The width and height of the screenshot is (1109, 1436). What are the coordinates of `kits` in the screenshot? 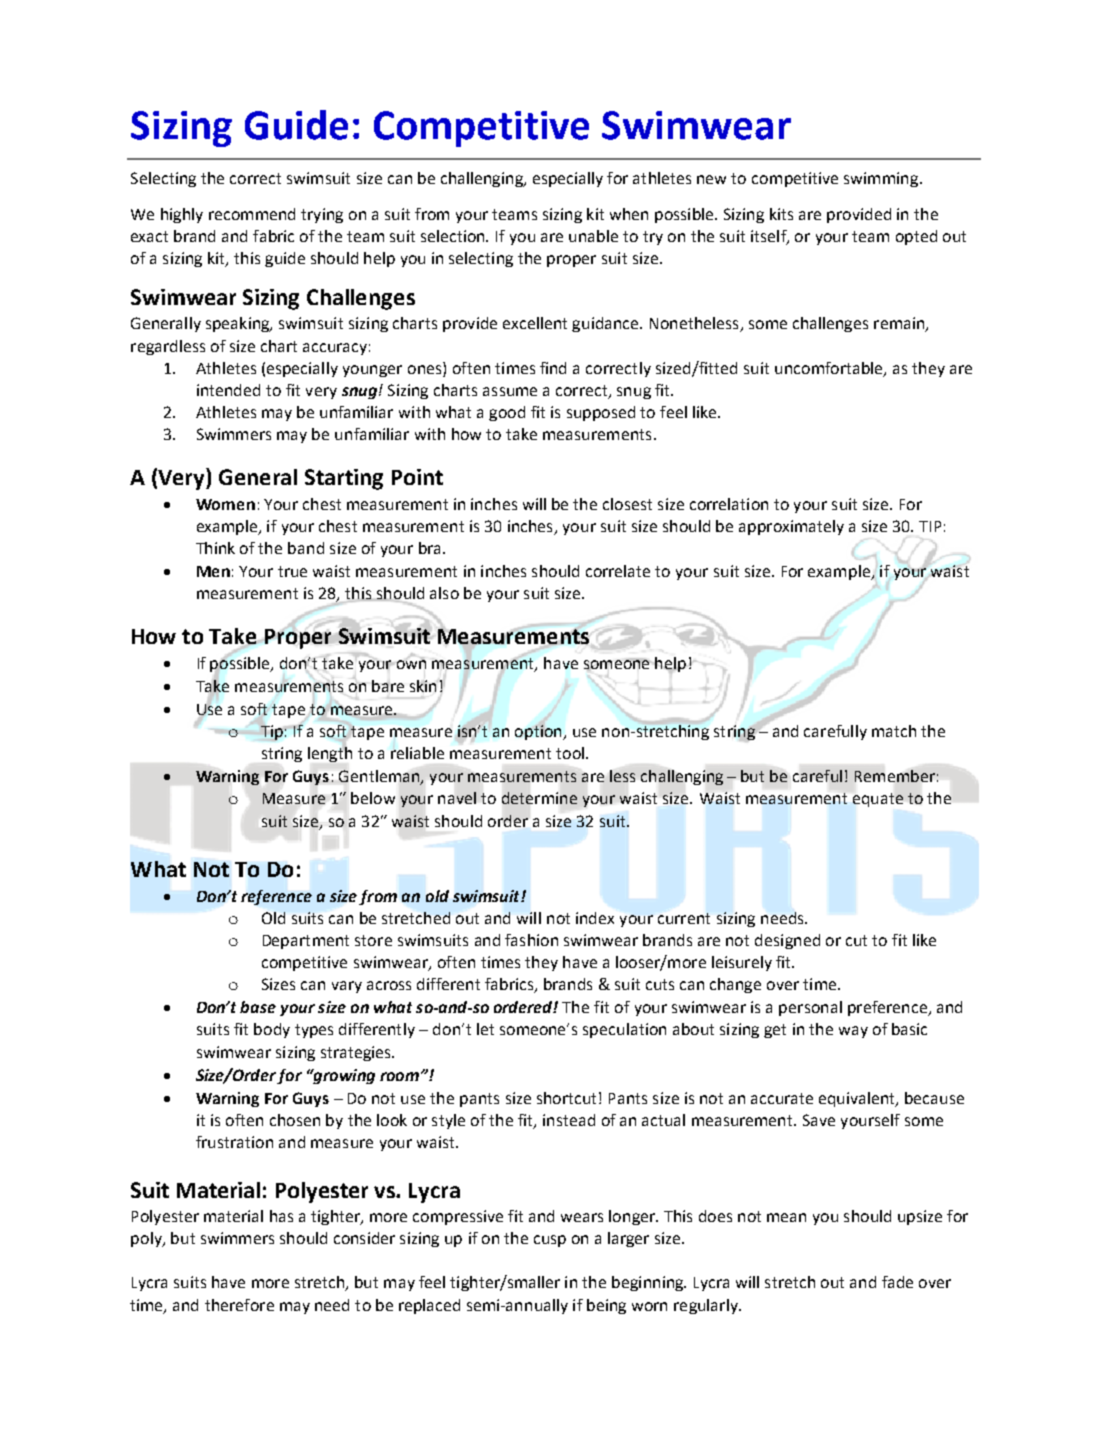 It's located at (781, 214).
